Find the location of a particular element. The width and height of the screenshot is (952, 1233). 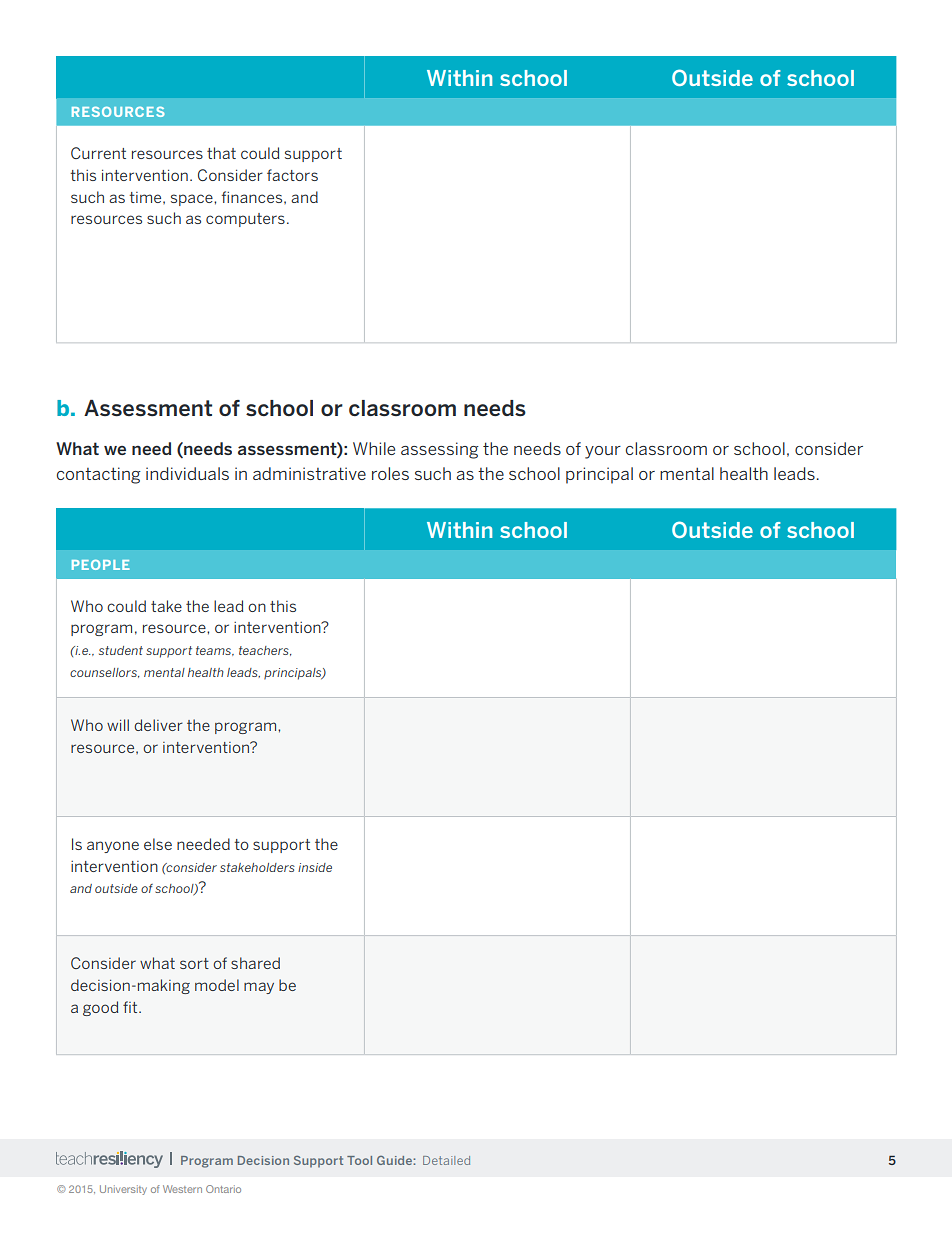

factors is located at coordinates (292, 175).
